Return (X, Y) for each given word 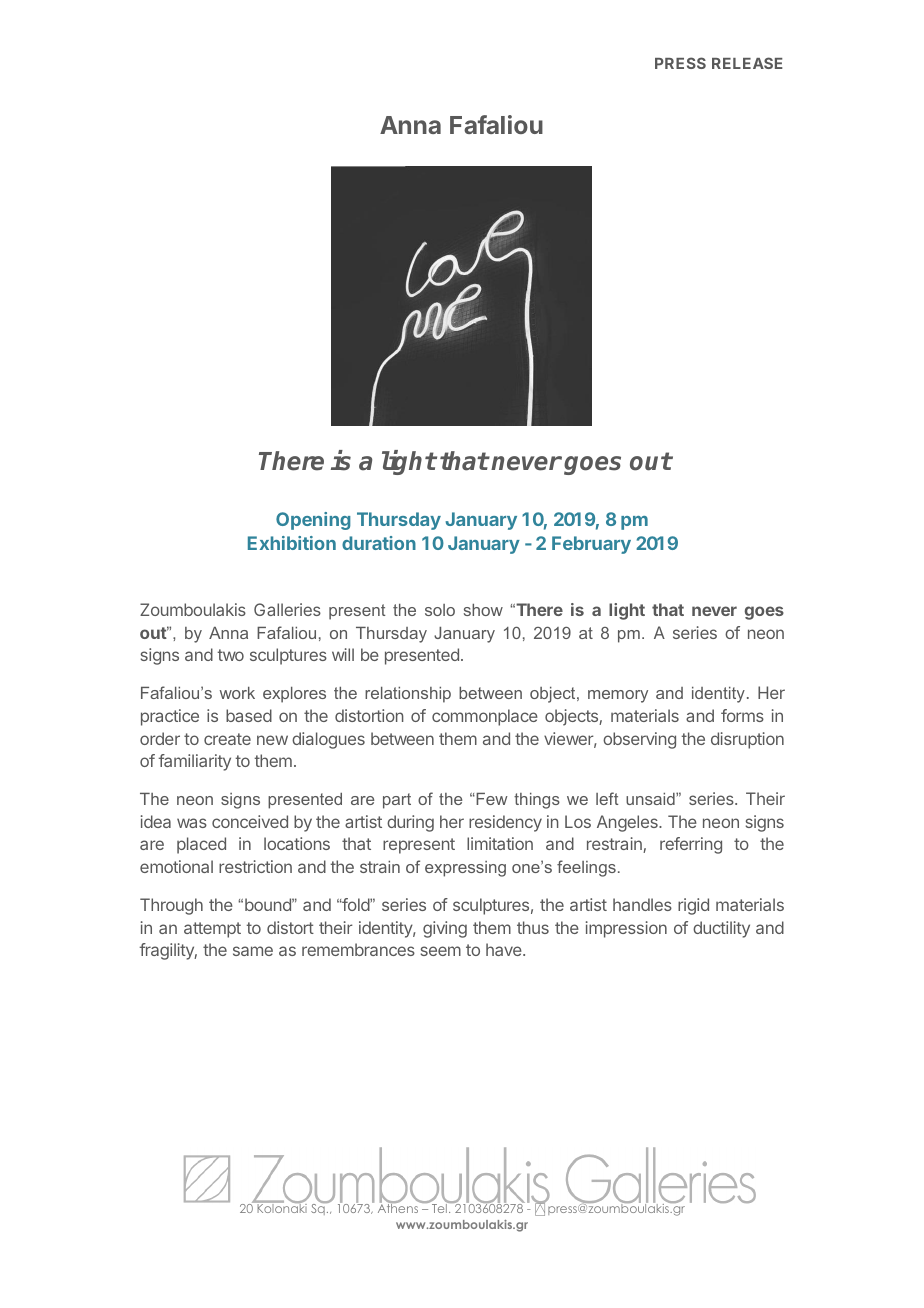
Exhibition (292, 543)
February (591, 545)
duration (379, 543)
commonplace (485, 717)
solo (440, 610)
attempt (212, 930)
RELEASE (747, 63)
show (483, 610)
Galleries (287, 609)
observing (639, 740)
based (249, 715)
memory (618, 696)
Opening (313, 521)
